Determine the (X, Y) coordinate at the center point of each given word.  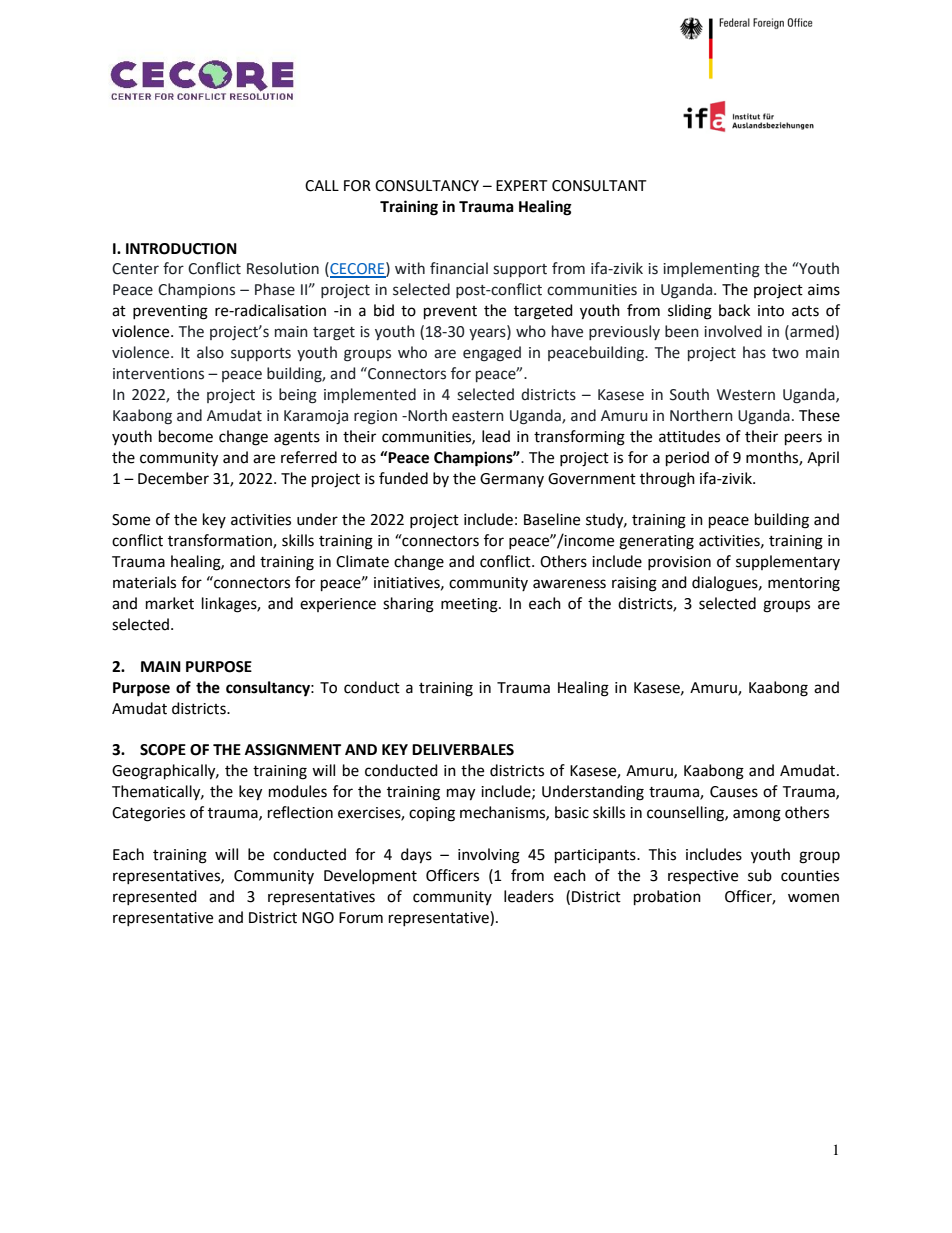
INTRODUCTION (181, 249)
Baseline (552, 519)
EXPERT (522, 185)
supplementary (788, 562)
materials (144, 582)
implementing (711, 270)
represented (155, 897)
